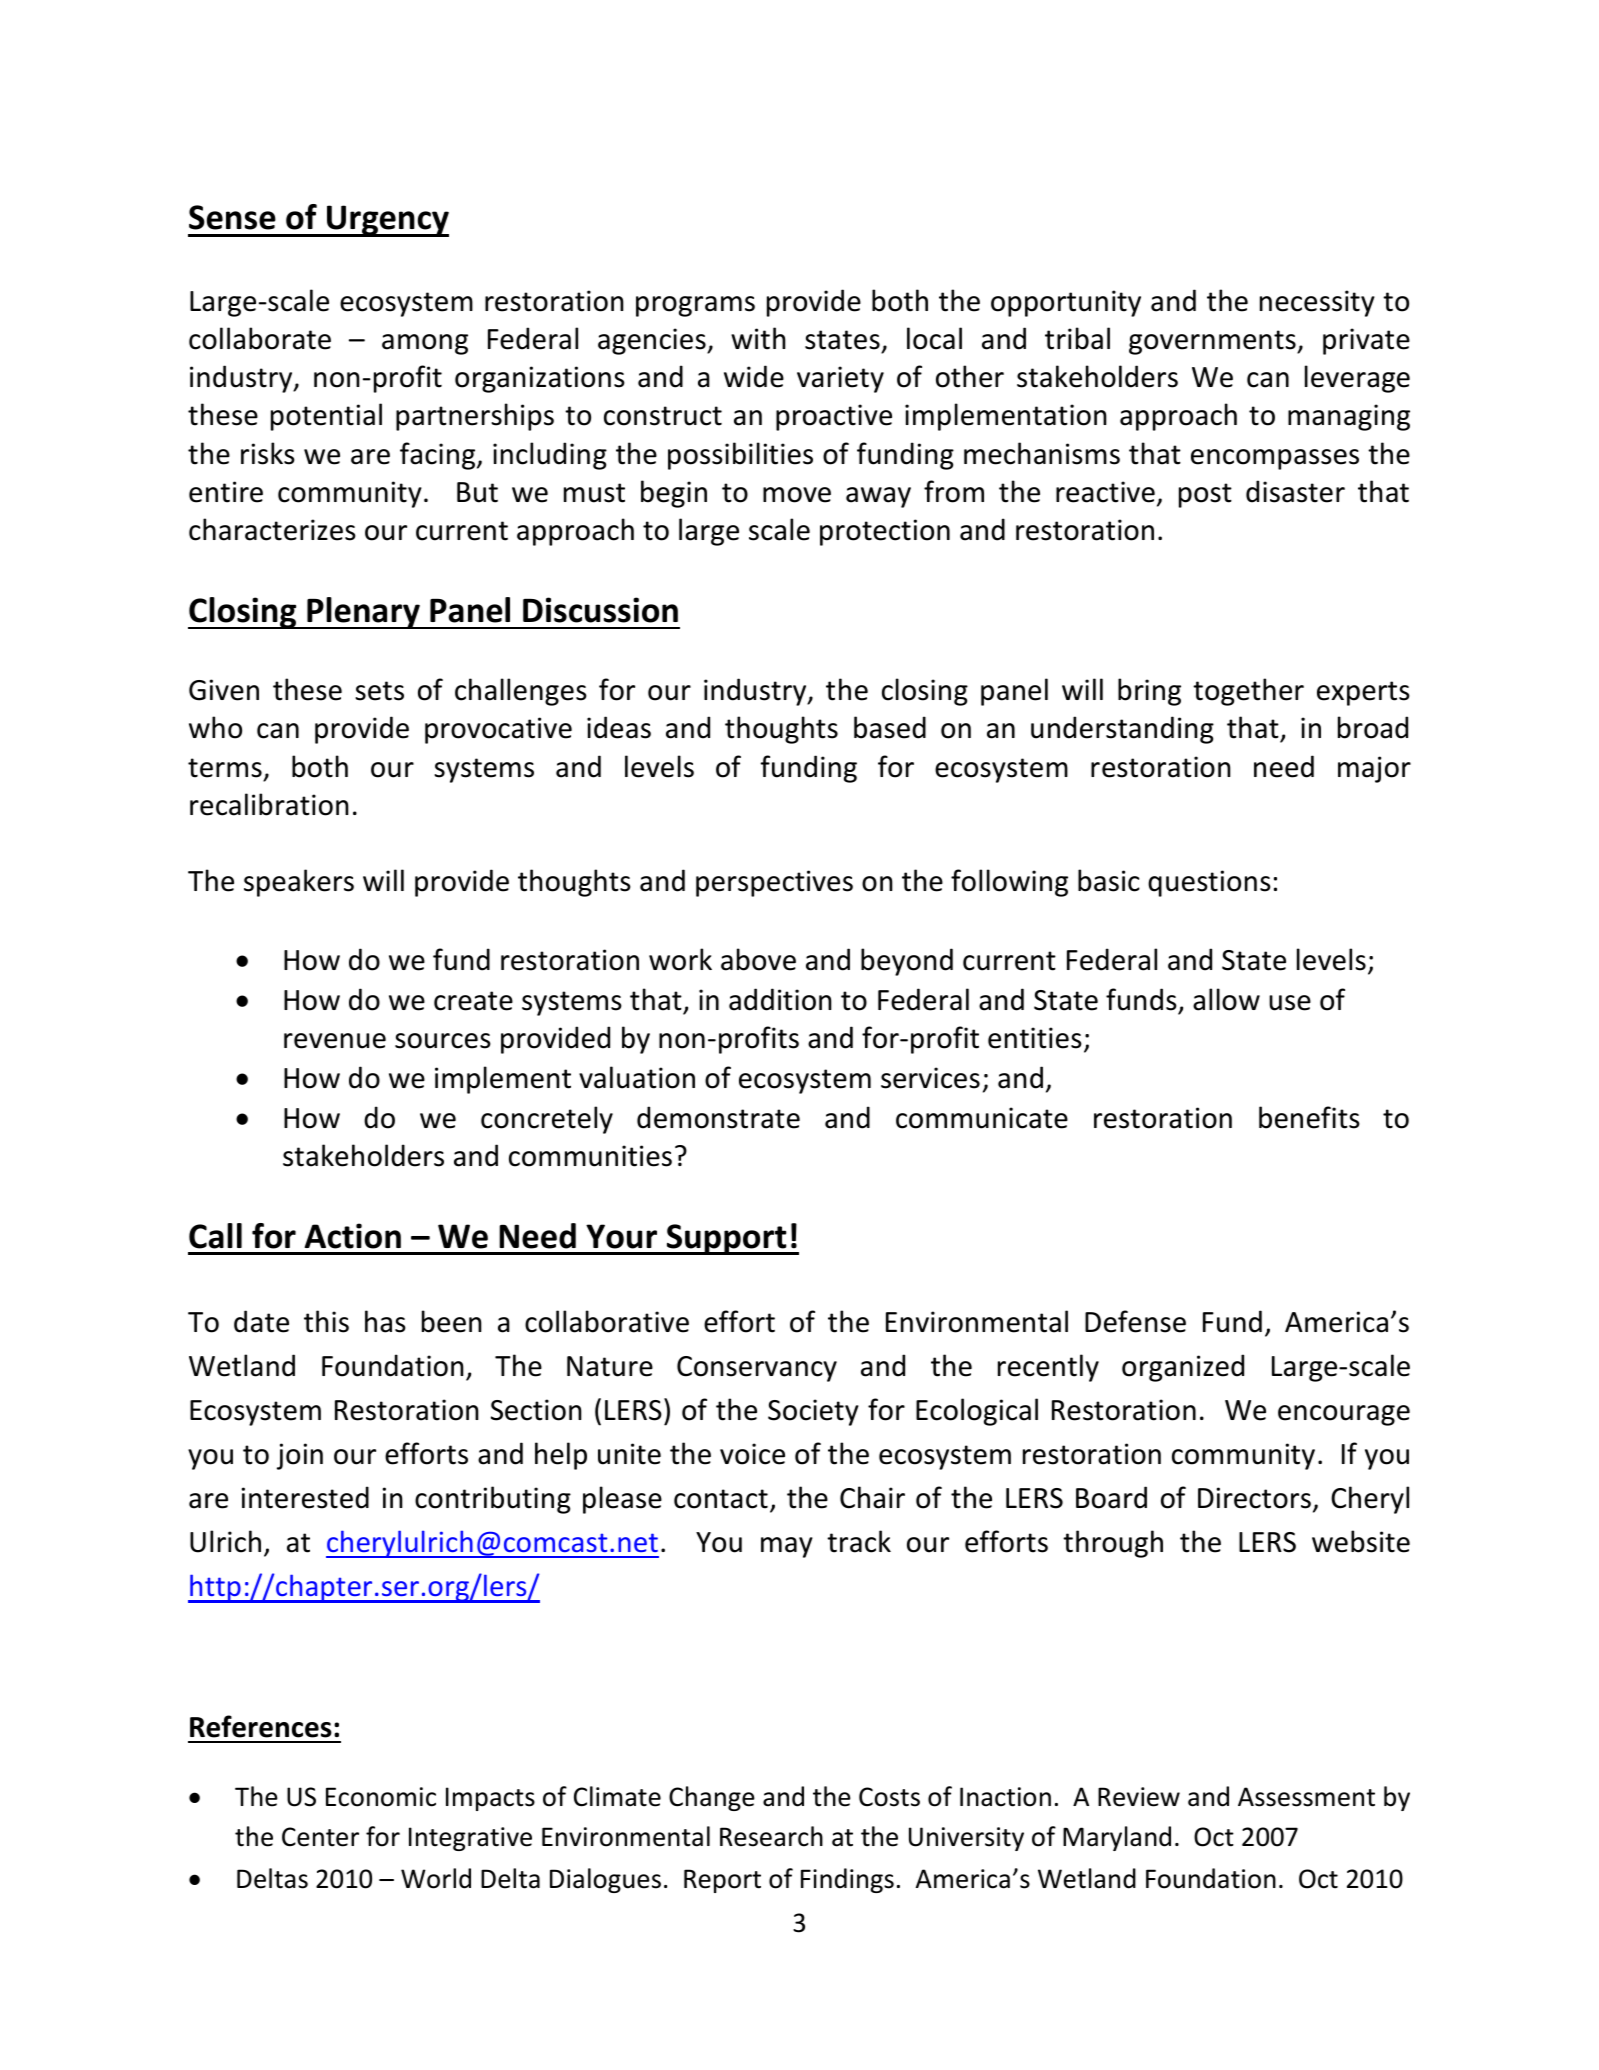 The image size is (1599, 2070). Describe the element at coordinates (335, 1041) in the screenshot. I see `revenue` at that location.
